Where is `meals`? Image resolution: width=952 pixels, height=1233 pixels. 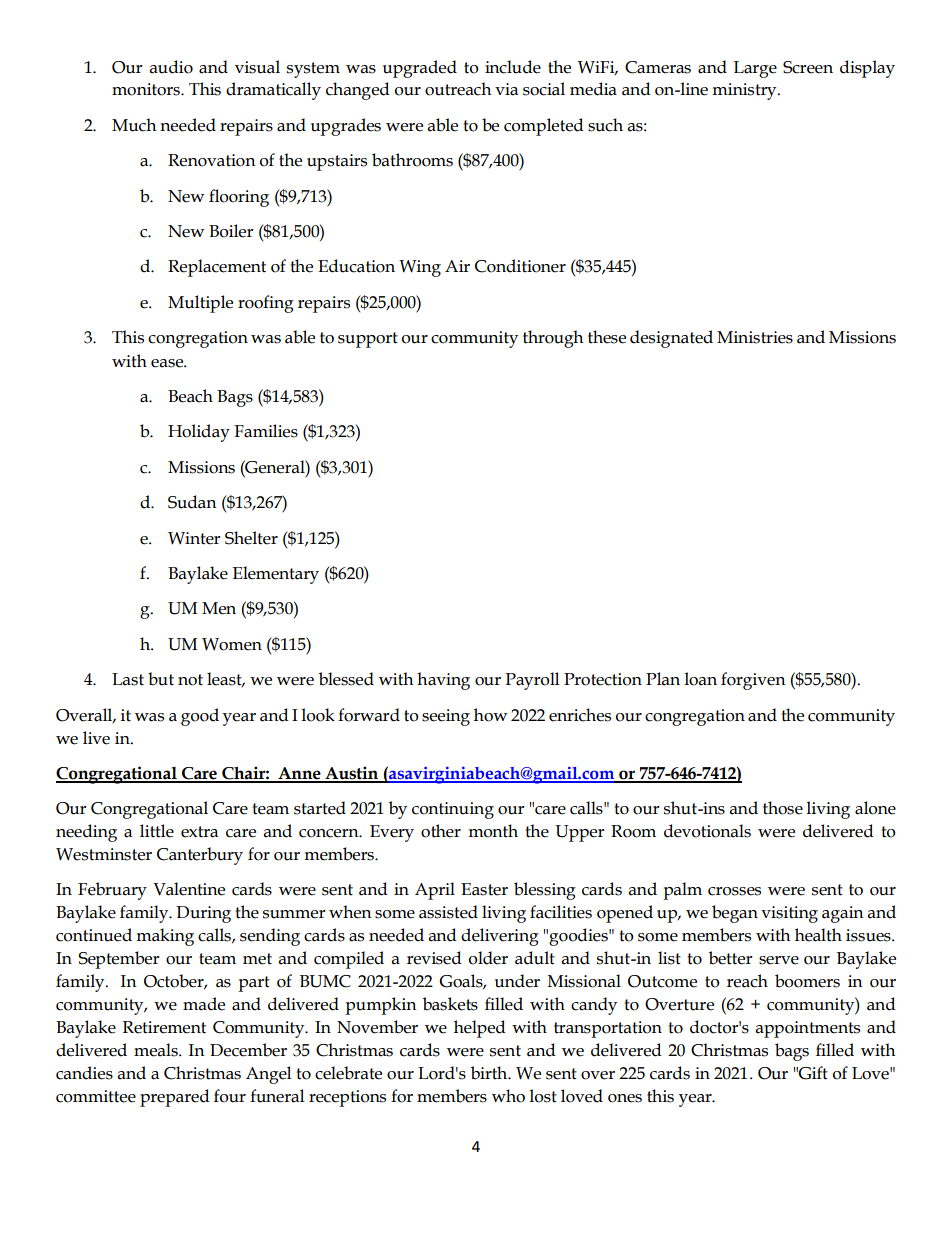 meals is located at coordinates (157, 1050).
